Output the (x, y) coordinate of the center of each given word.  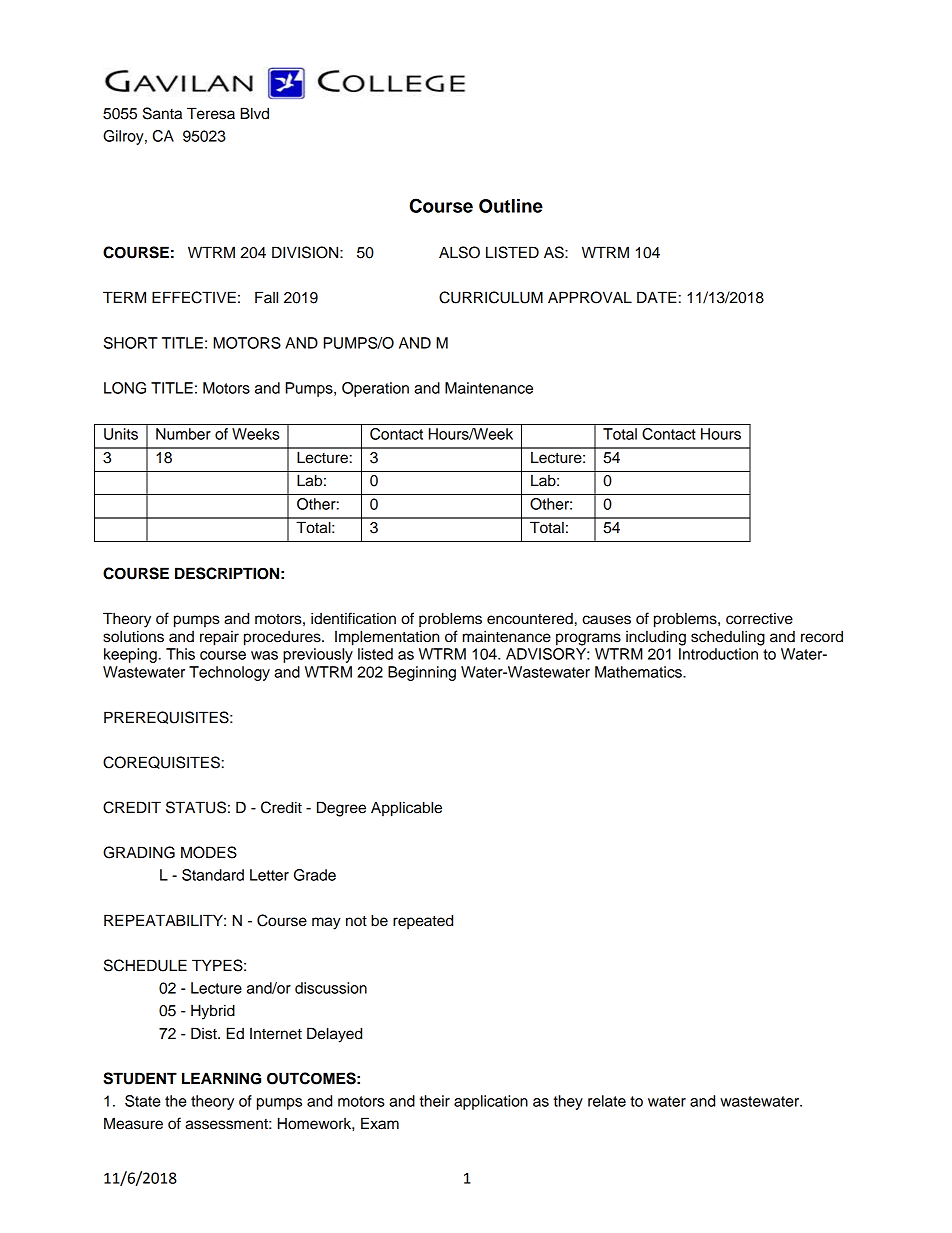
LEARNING (221, 1078)
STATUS (196, 807)
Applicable (406, 809)
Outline (511, 206)
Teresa (211, 113)
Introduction (718, 654)
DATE (657, 297)
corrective (759, 619)
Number (183, 434)
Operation (375, 389)
